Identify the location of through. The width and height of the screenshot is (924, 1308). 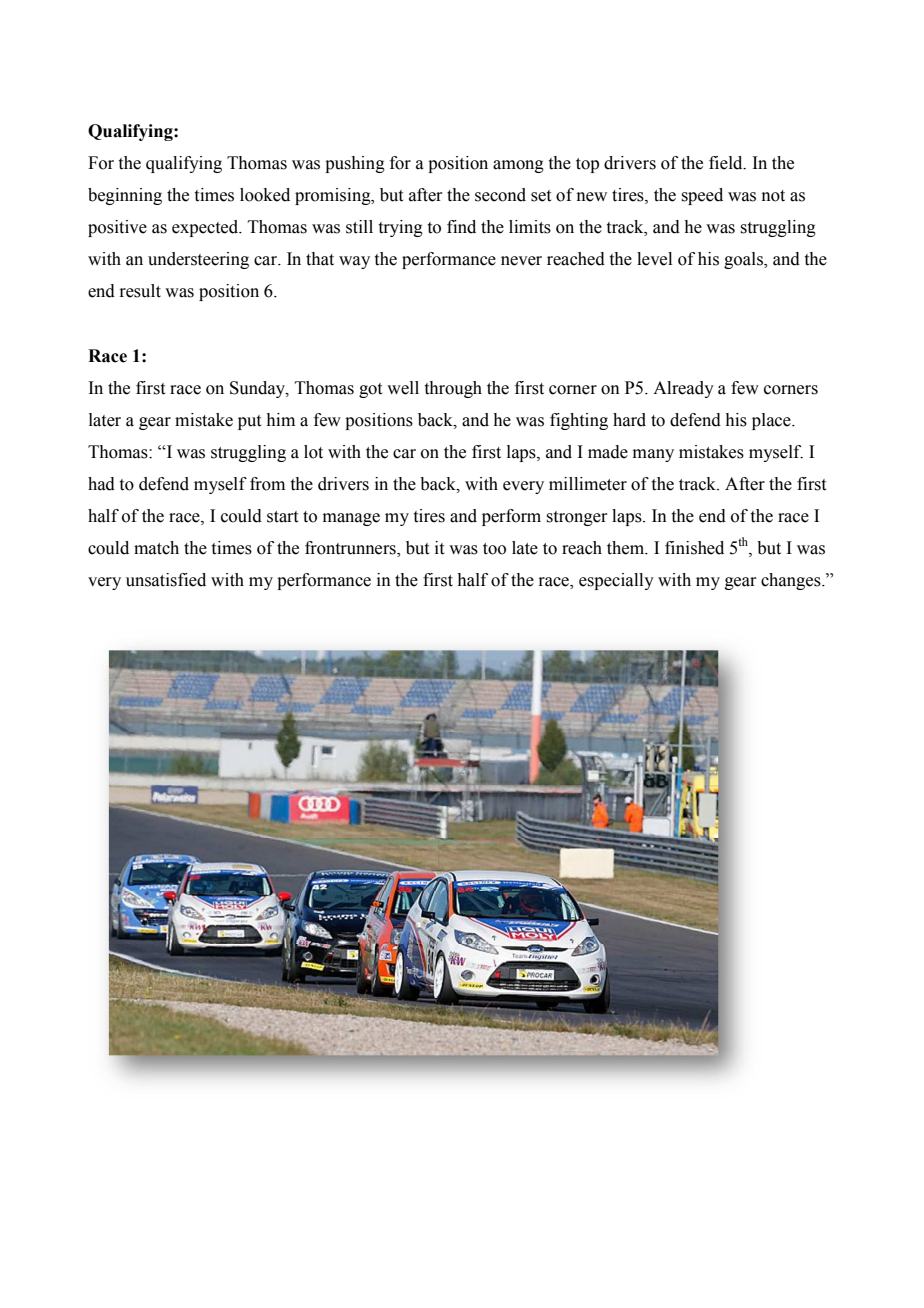
(453, 389).
